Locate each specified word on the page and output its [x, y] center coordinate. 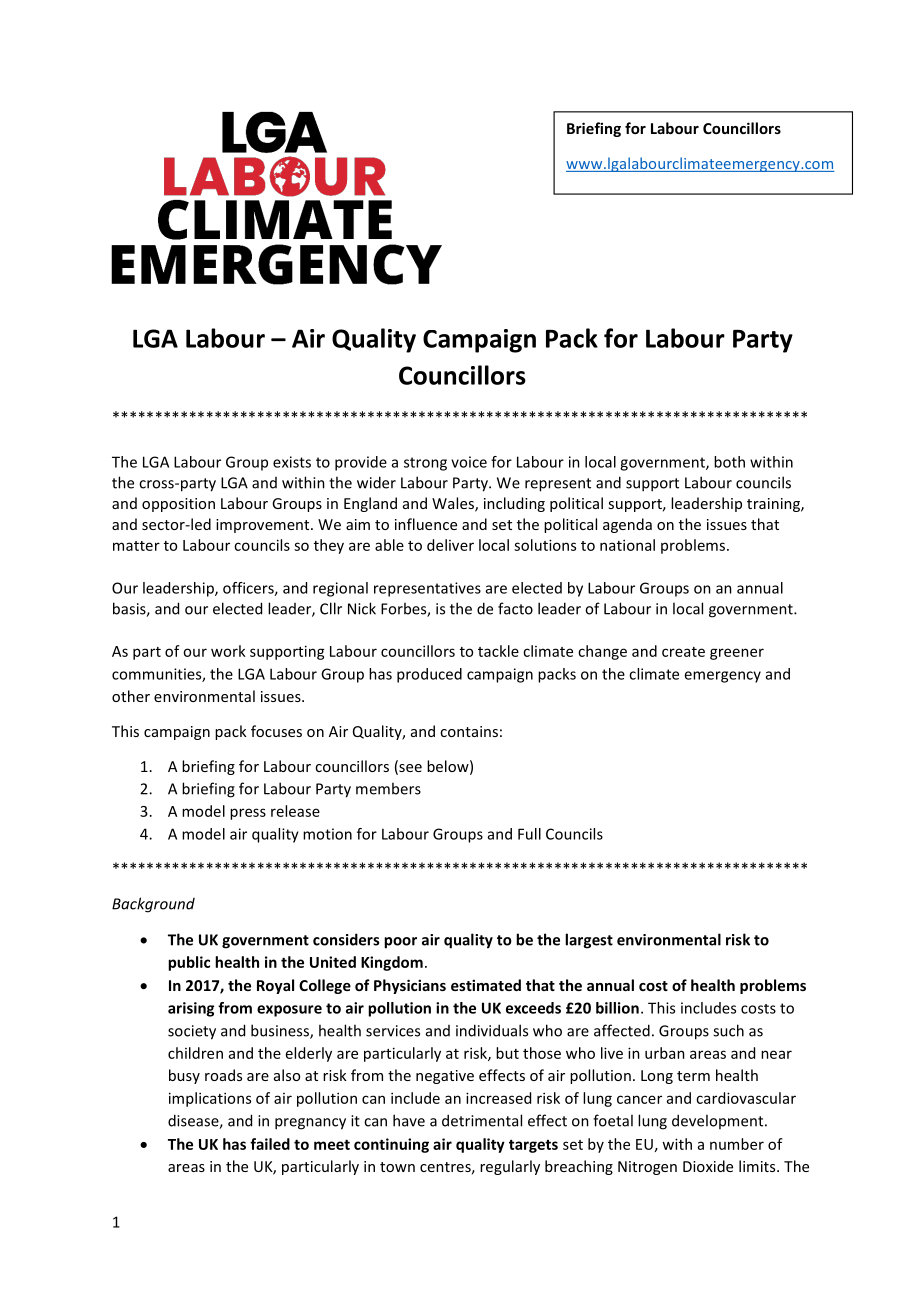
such [728, 1030]
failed [270, 1144]
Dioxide [708, 1166]
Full [529, 834]
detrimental [482, 1120]
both [729, 462]
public [189, 963]
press [248, 814]
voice [469, 462]
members [388, 788]
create [683, 652]
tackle [498, 651]
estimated [486, 985]
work [228, 651]
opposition [178, 505]
